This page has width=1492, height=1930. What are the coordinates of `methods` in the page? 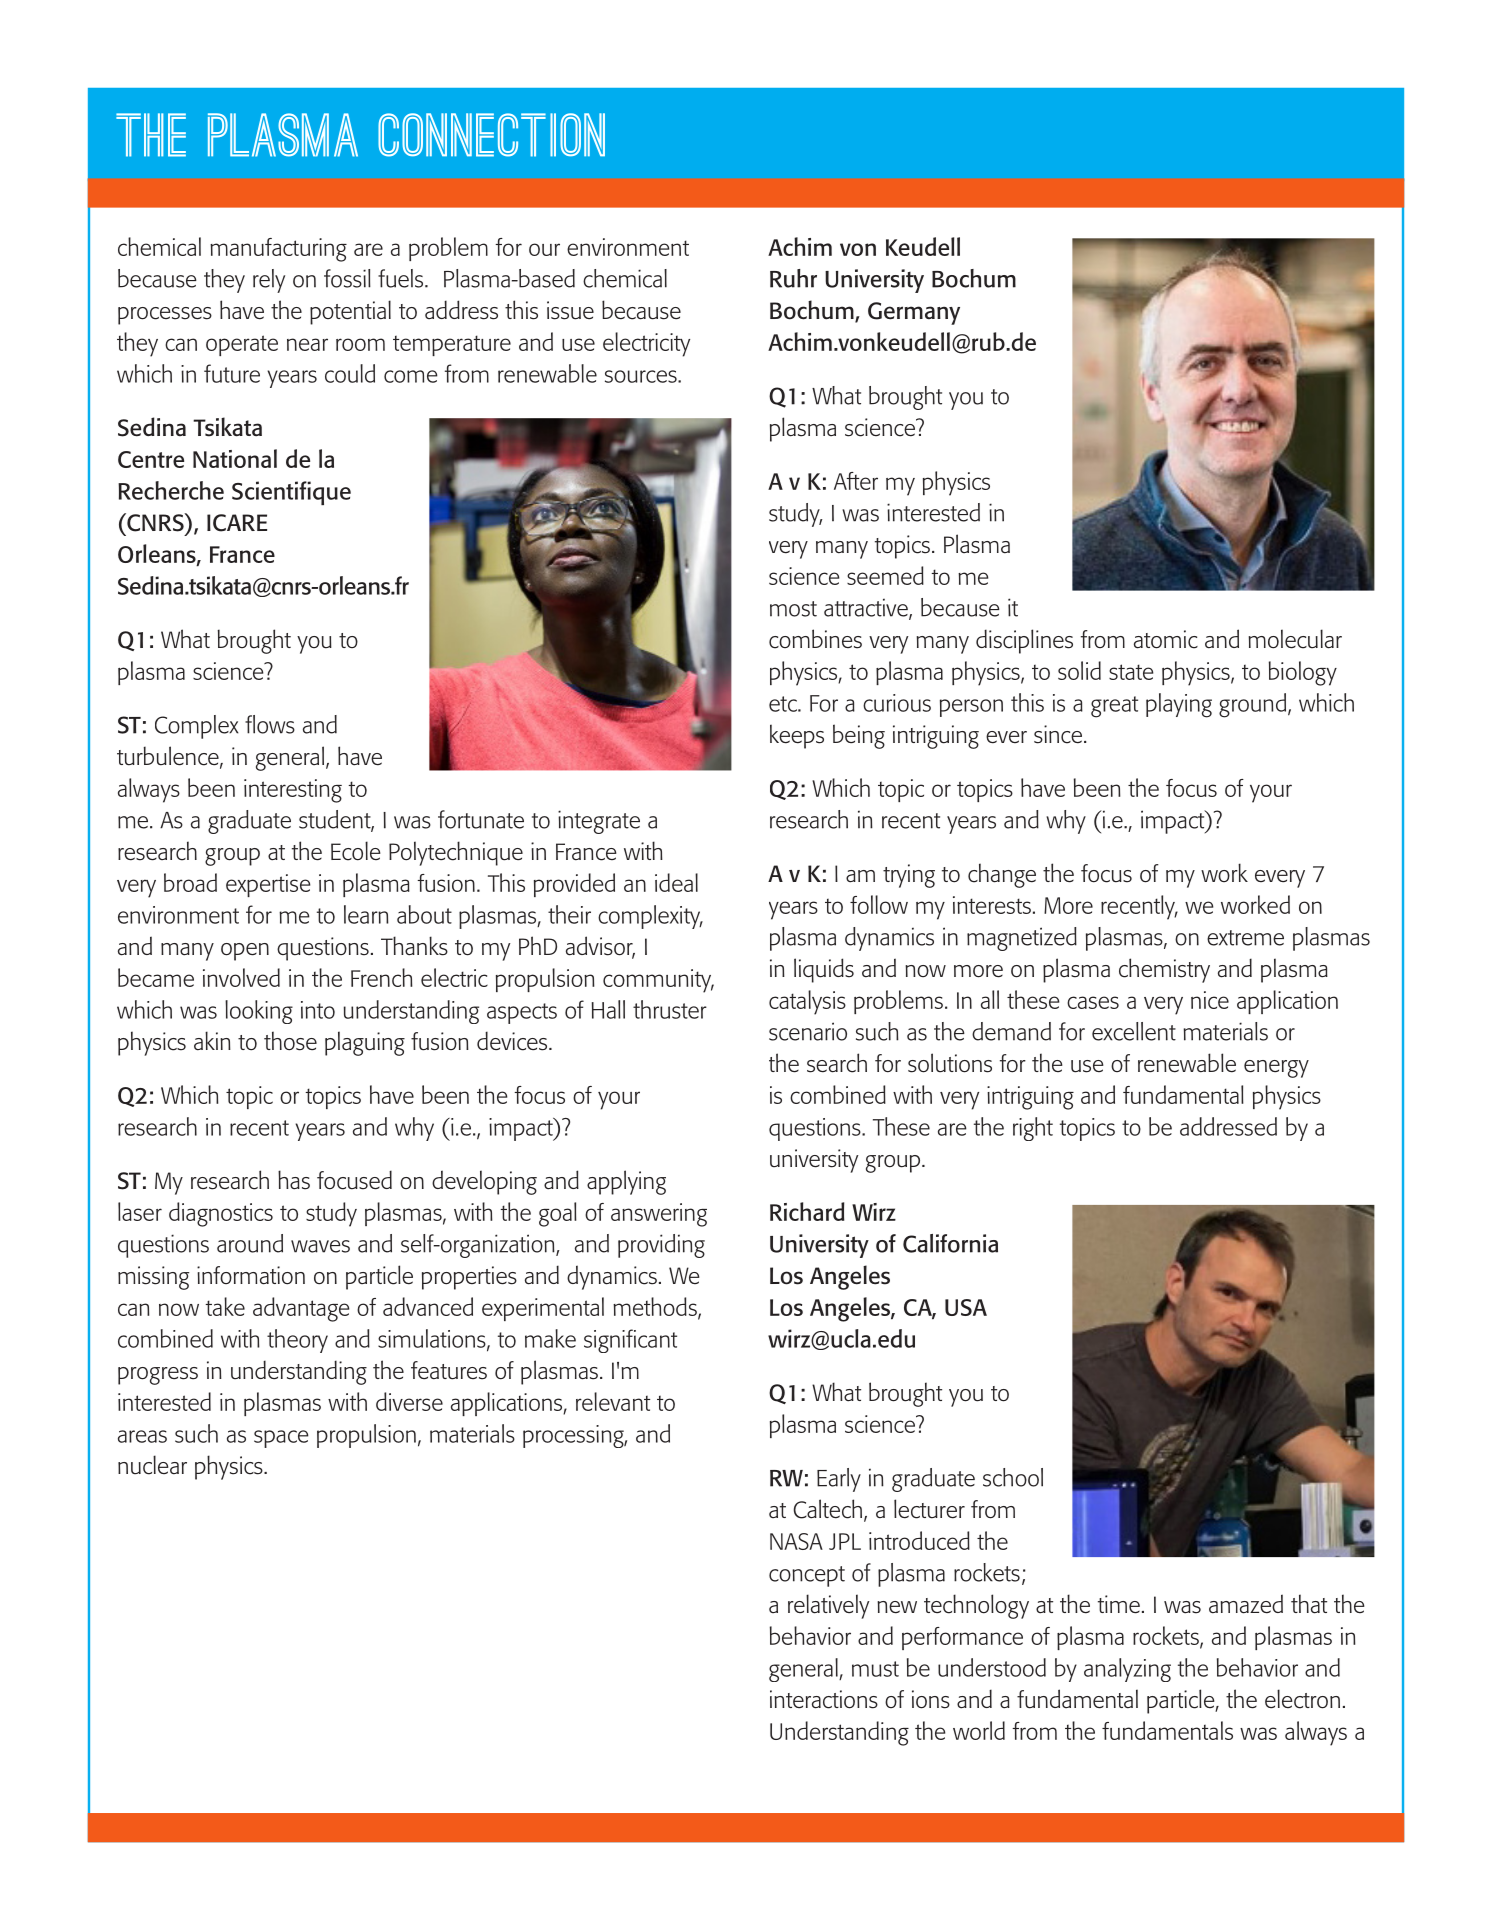 It's located at (656, 1307).
